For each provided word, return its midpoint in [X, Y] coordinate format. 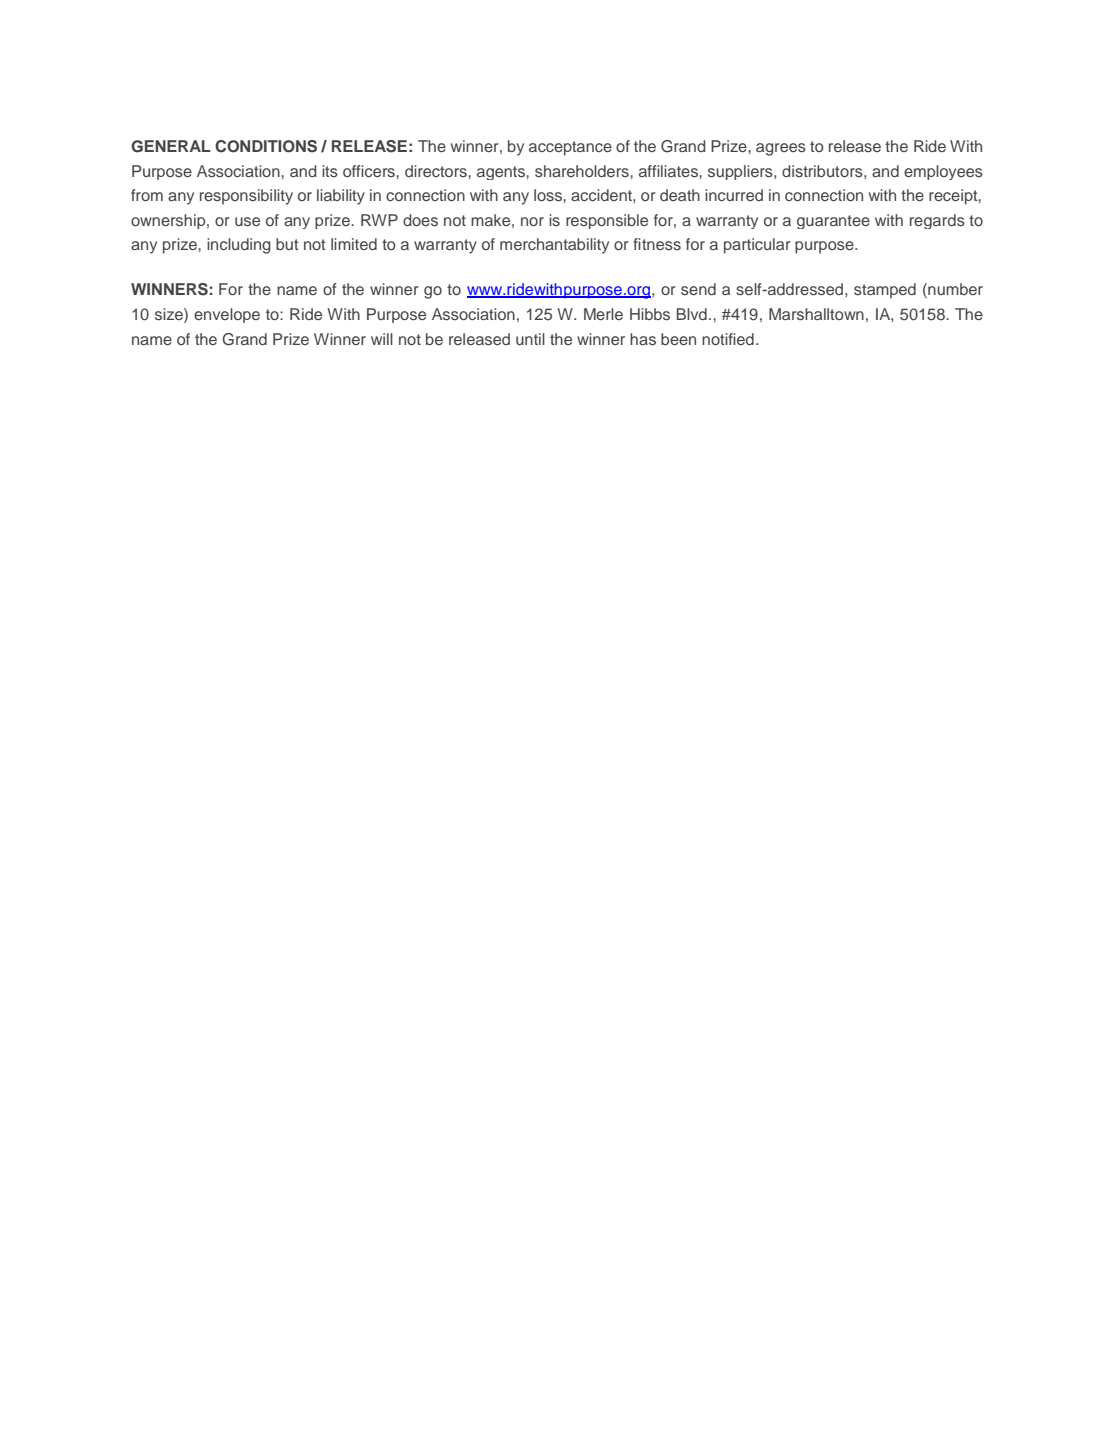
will [382, 339]
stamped [885, 291]
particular [757, 246]
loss [549, 195]
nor [532, 221]
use [247, 221]
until [530, 339]
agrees [781, 149]
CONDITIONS [266, 146]
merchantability [554, 246]
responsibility [246, 197]
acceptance [570, 148]
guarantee [833, 222]
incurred [734, 195]
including [239, 246]
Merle [603, 314]
